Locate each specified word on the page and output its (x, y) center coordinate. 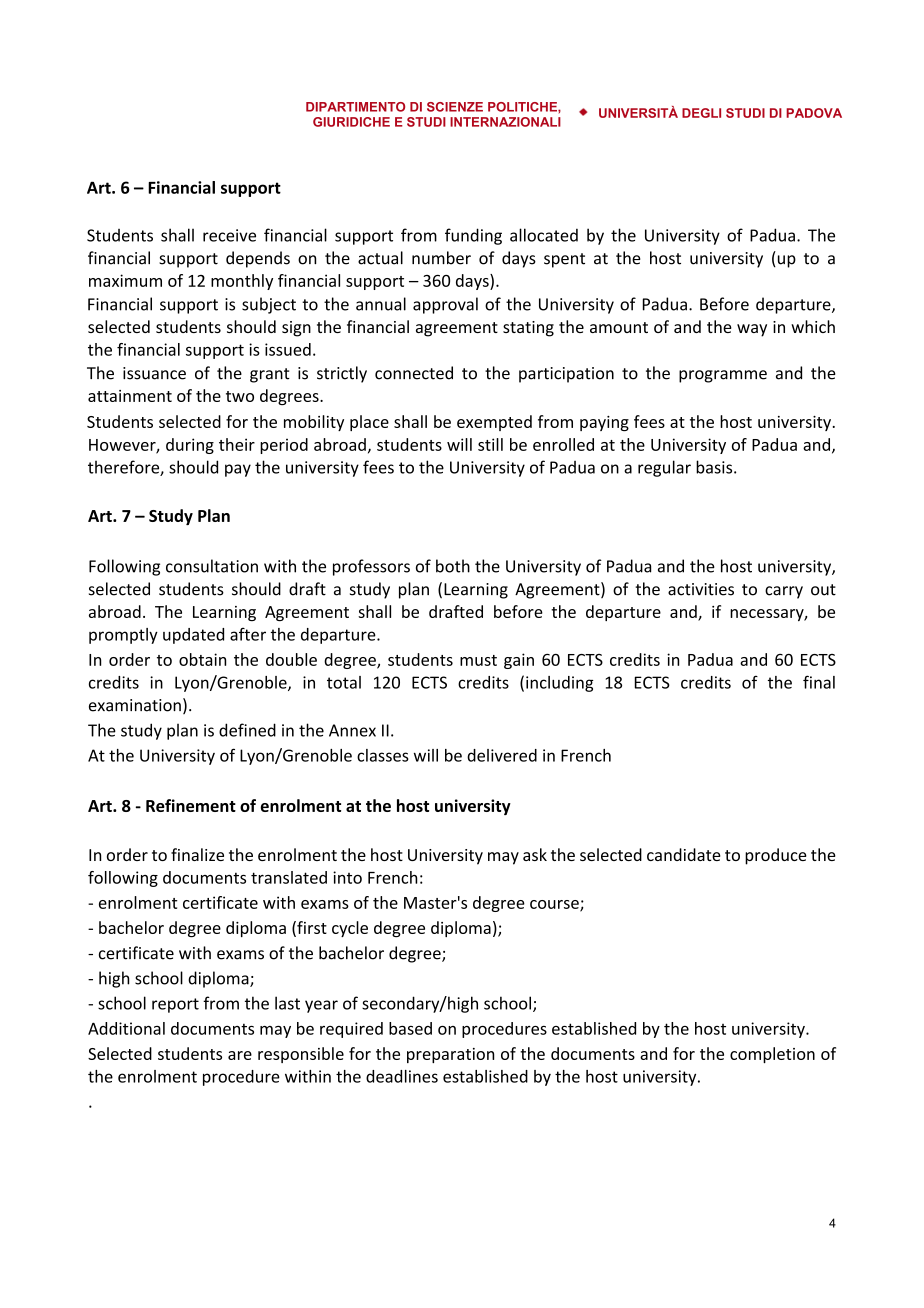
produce (776, 856)
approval (445, 305)
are (240, 1055)
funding (473, 236)
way (752, 330)
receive (229, 235)
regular (664, 468)
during (190, 446)
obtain (202, 659)
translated (289, 877)
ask (535, 854)
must (478, 660)
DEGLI (701, 113)
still (490, 444)
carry (784, 592)
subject (269, 305)
